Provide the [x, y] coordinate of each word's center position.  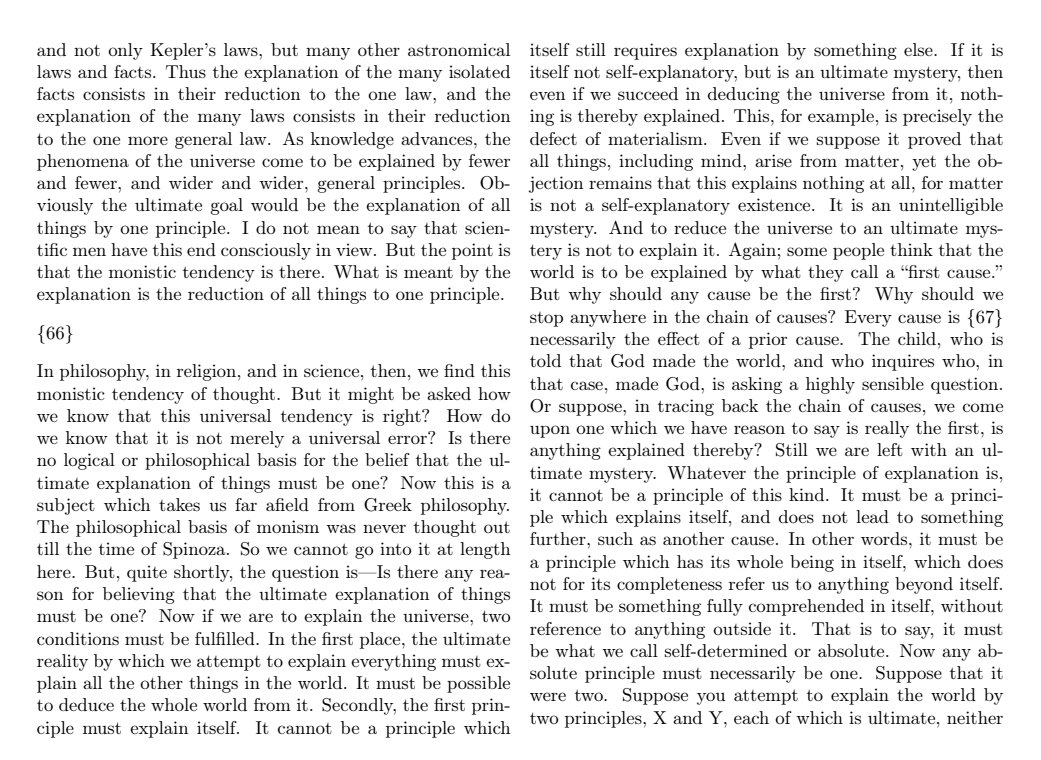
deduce [86, 704]
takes [179, 504]
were [548, 696]
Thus [186, 71]
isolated [479, 71]
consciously [266, 251]
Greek [388, 505]
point [472, 251]
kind [808, 494]
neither [975, 717]
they [826, 273]
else [919, 49]
